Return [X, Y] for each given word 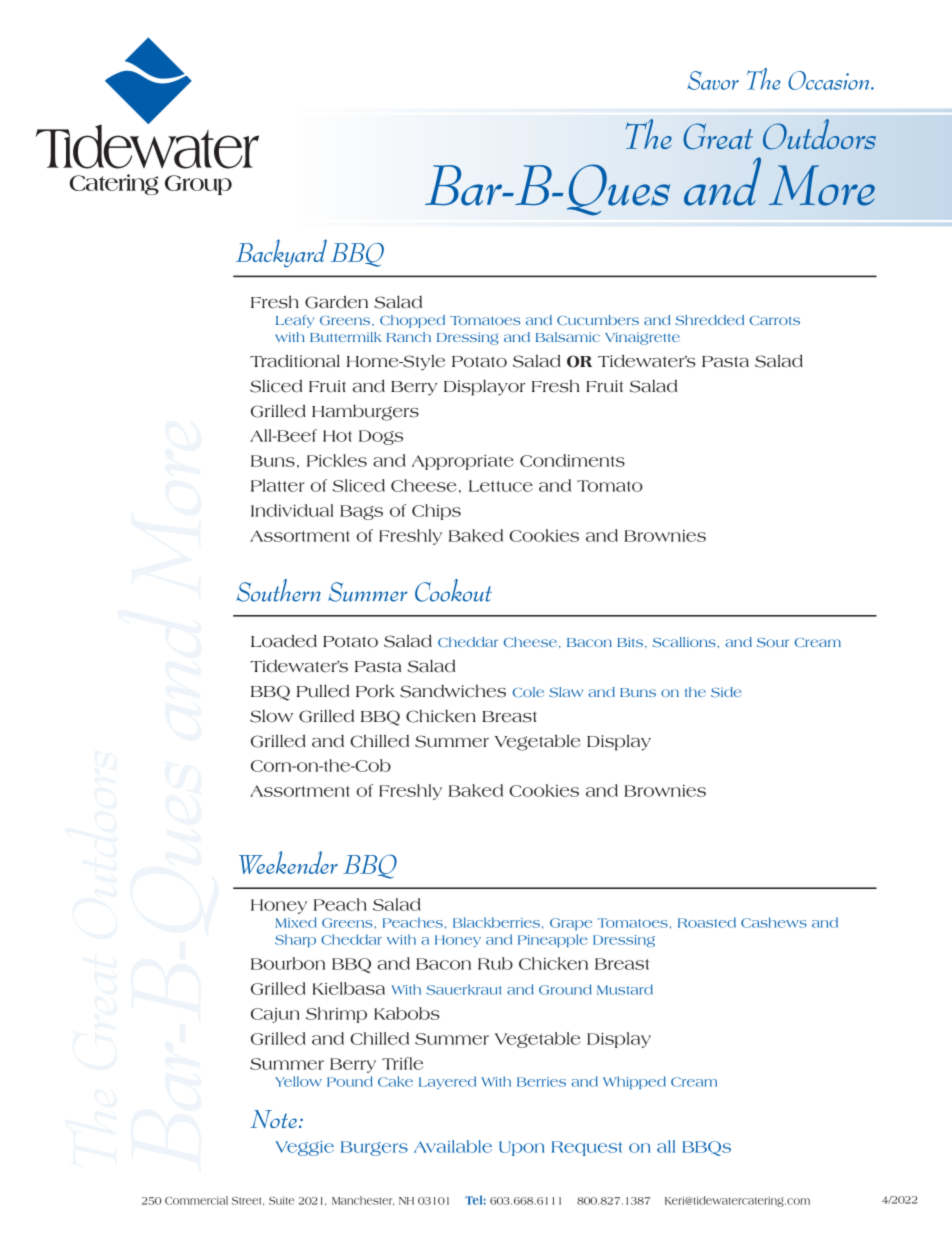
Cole [528, 692]
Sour [773, 642]
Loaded [284, 641]
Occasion [828, 80]
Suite [281, 1200]
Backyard [281, 253]
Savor [713, 80]
